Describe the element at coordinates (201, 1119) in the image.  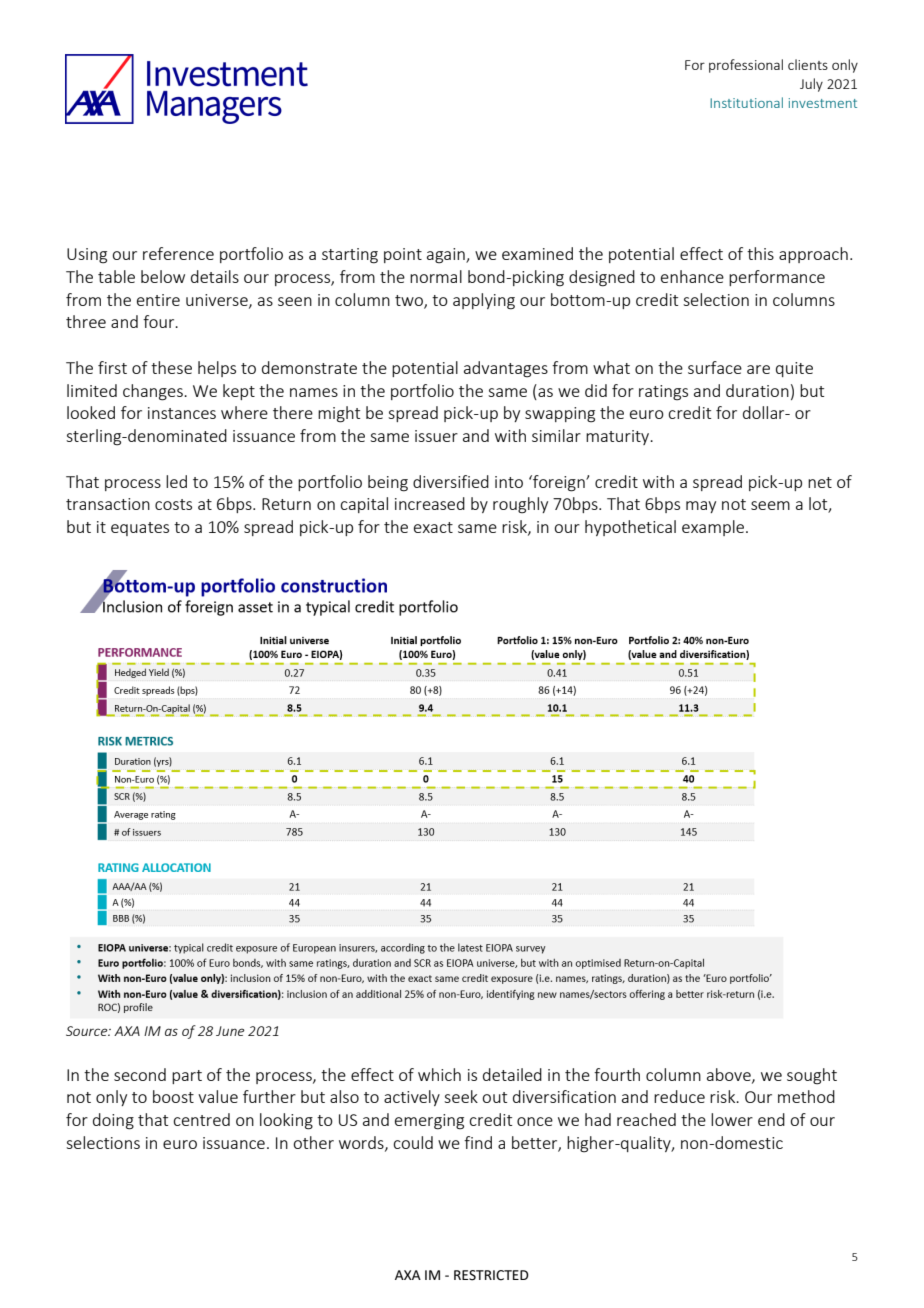
I see `centred` at that location.
